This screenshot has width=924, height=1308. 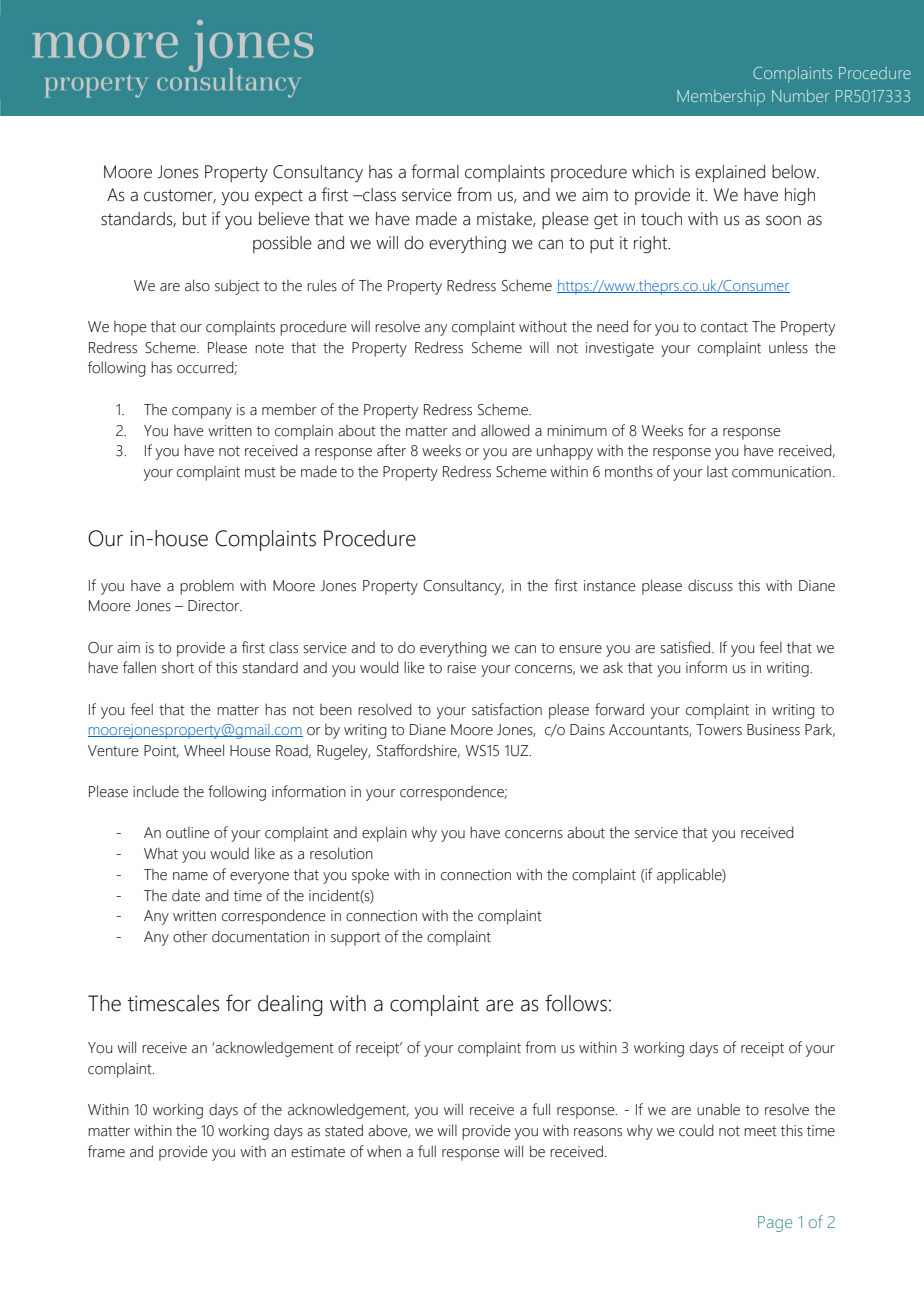 What do you see at coordinates (710, 586) in the screenshot?
I see `discuss` at bounding box center [710, 586].
